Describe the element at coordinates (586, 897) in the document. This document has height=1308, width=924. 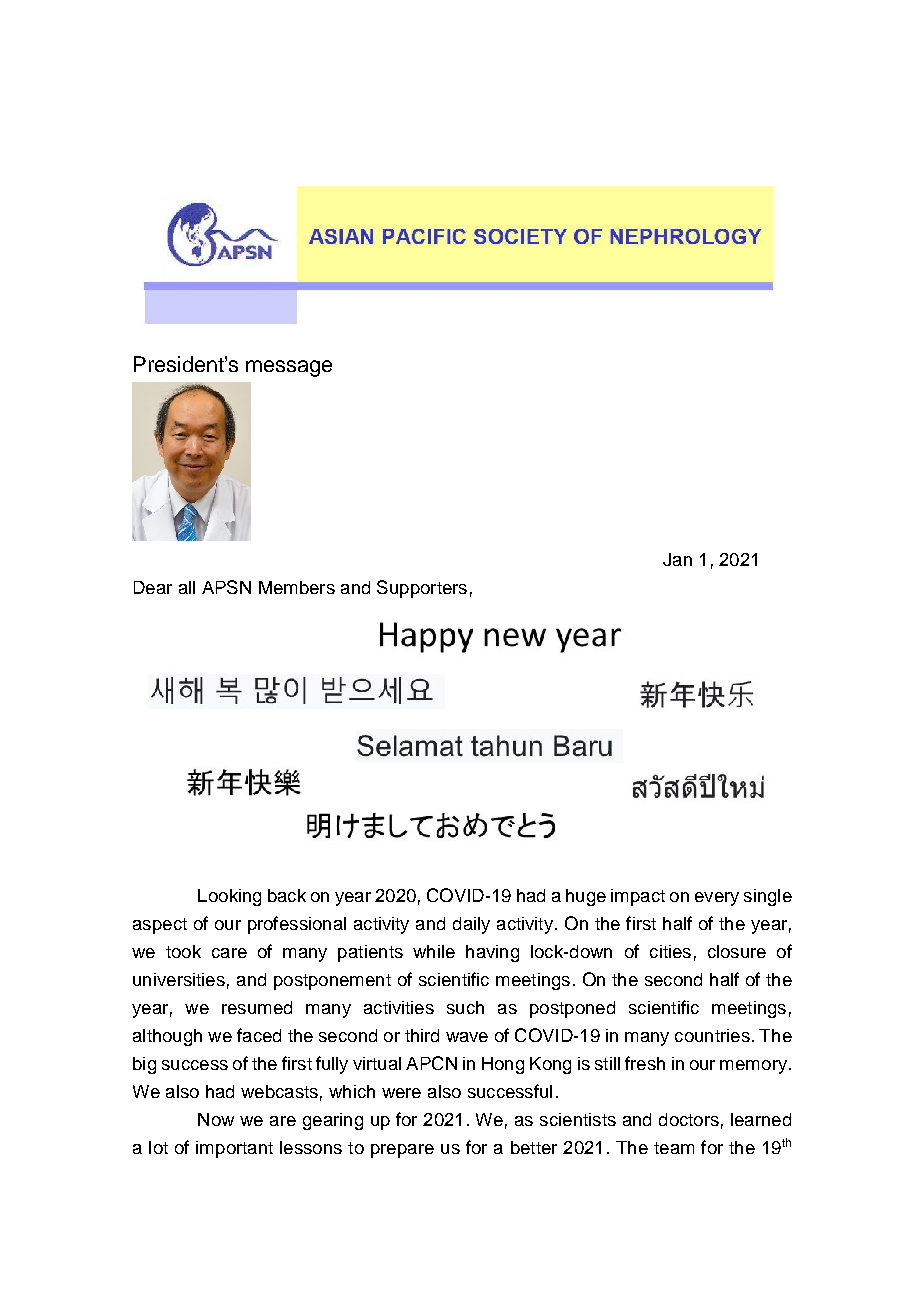
I see `huge` at that location.
